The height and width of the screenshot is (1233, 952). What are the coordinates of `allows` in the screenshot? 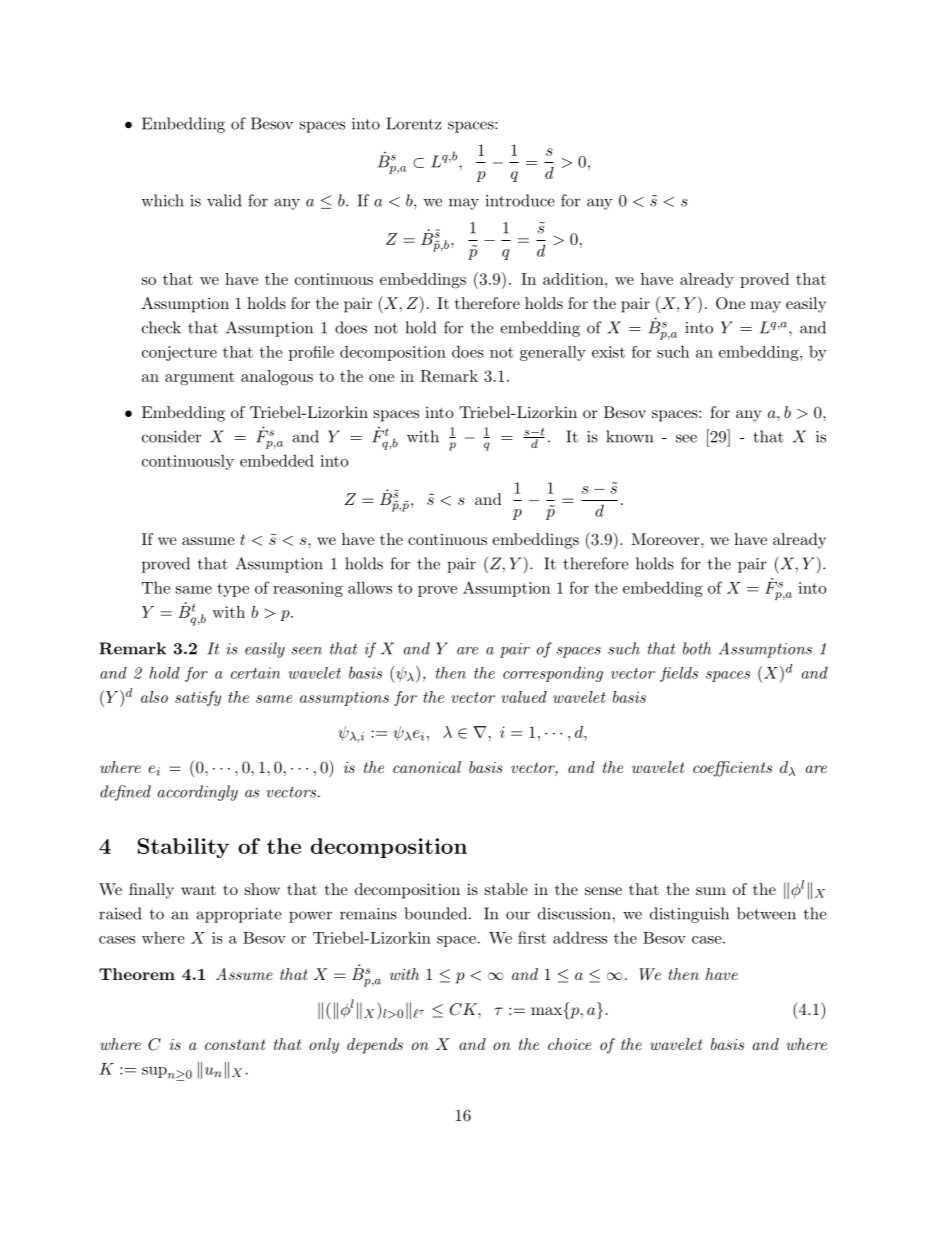 It's located at (370, 587).
